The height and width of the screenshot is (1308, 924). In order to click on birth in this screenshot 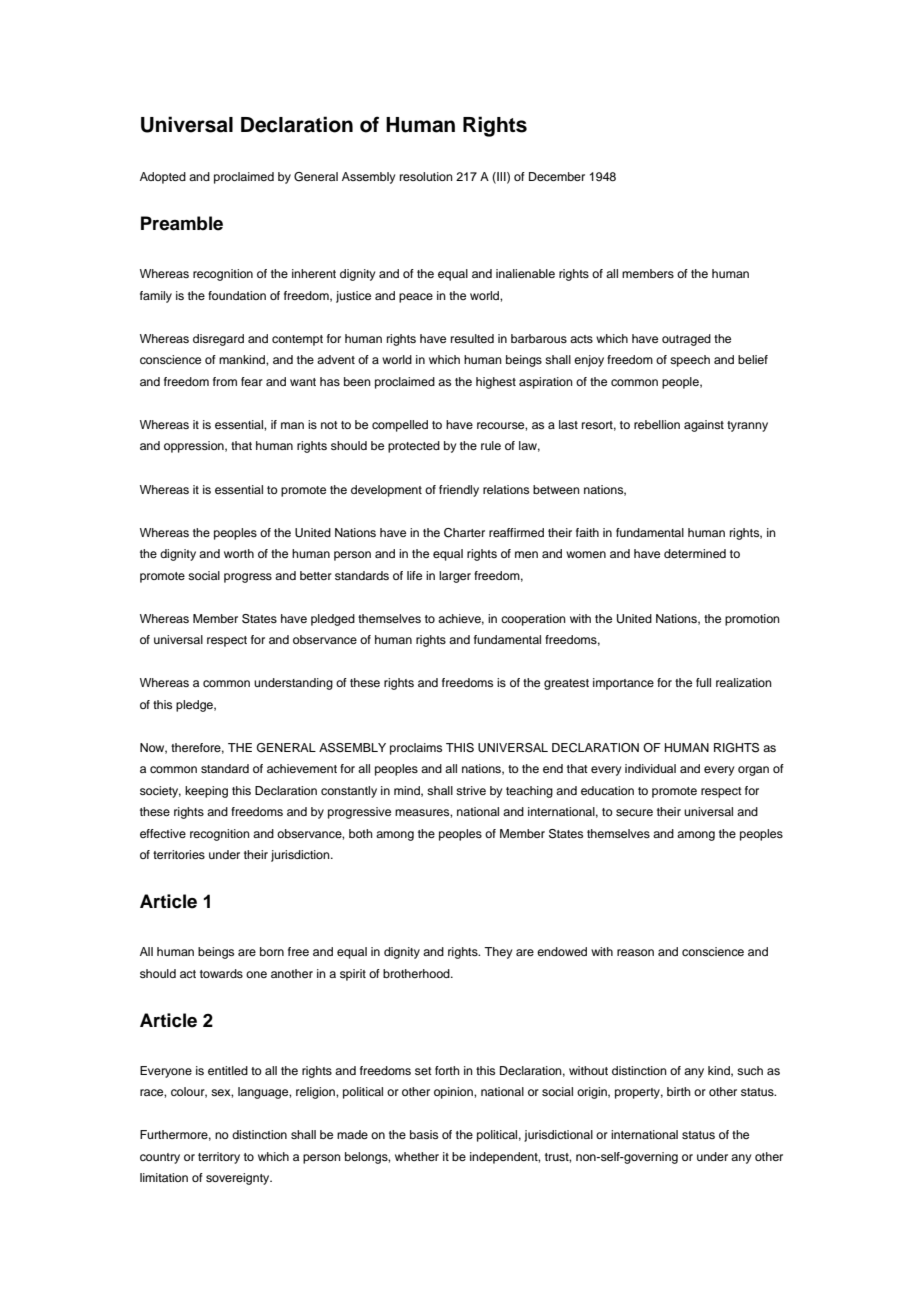, I will do `click(679, 1091)`.
